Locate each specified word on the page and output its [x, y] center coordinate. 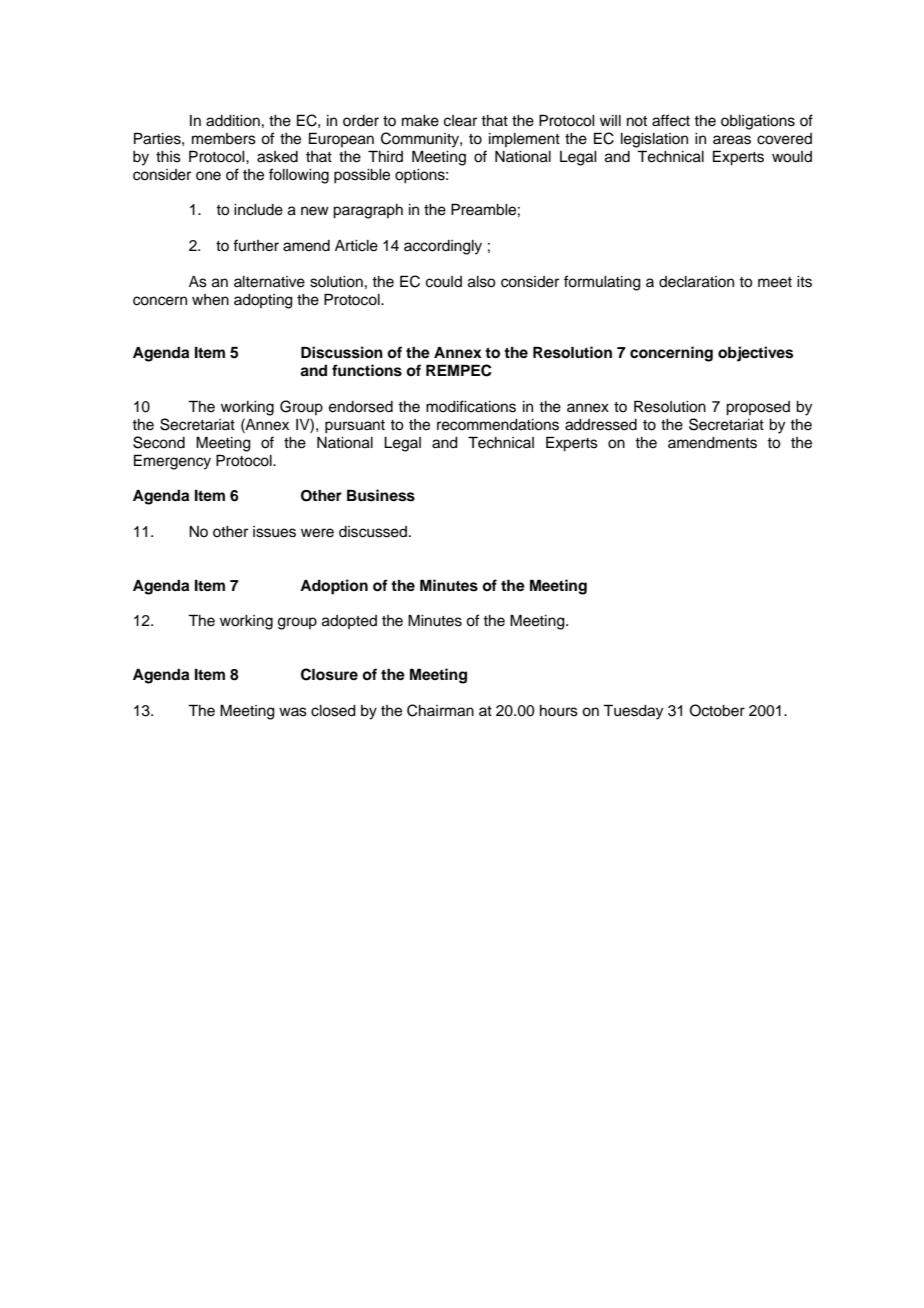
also [482, 282]
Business [381, 495]
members [224, 139]
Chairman [440, 710]
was [293, 712]
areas [732, 140]
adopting [263, 301]
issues [274, 532]
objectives [755, 354]
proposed [758, 408]
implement [524, 140]
